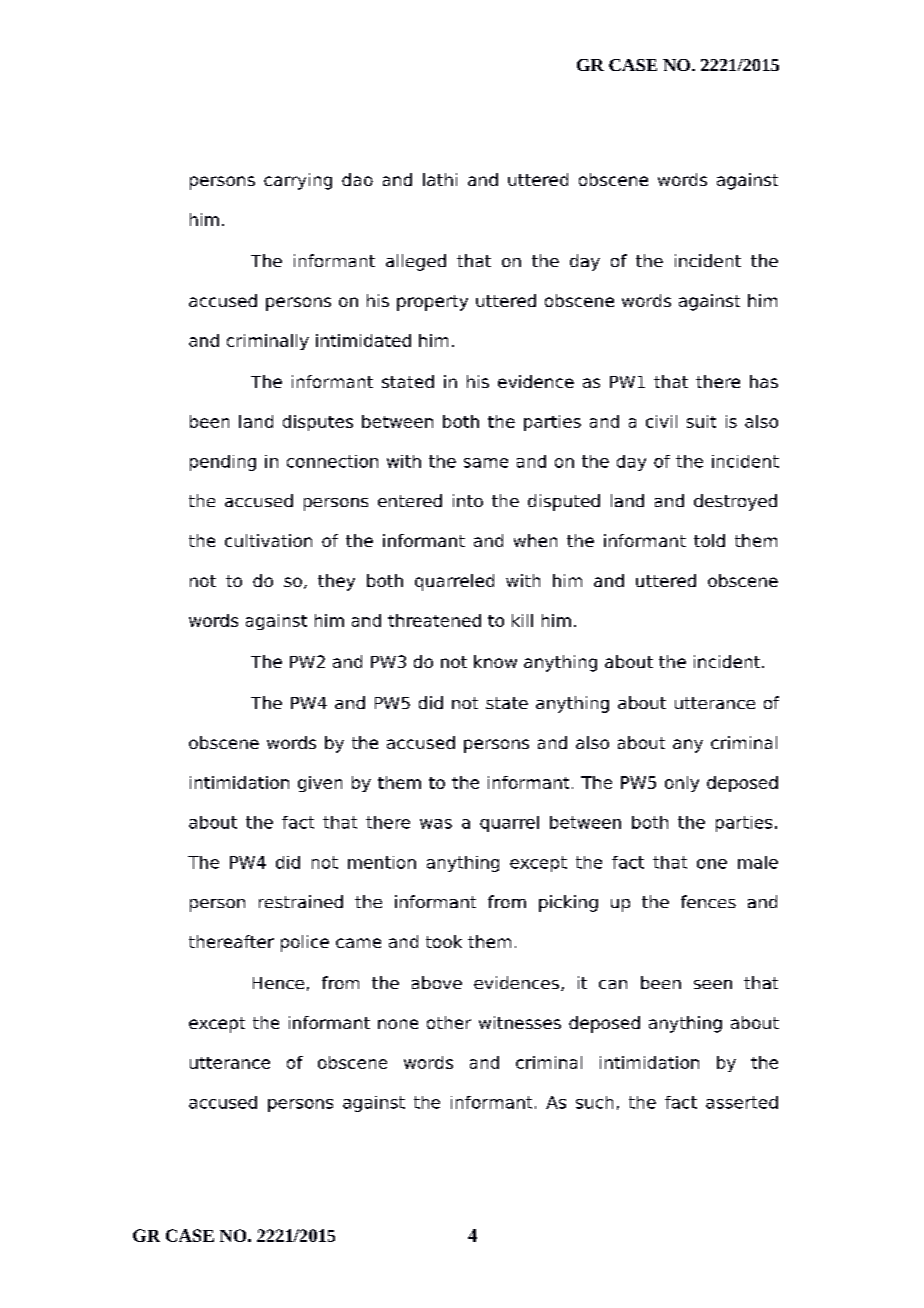  I want to click on into, so click(468, 500).
